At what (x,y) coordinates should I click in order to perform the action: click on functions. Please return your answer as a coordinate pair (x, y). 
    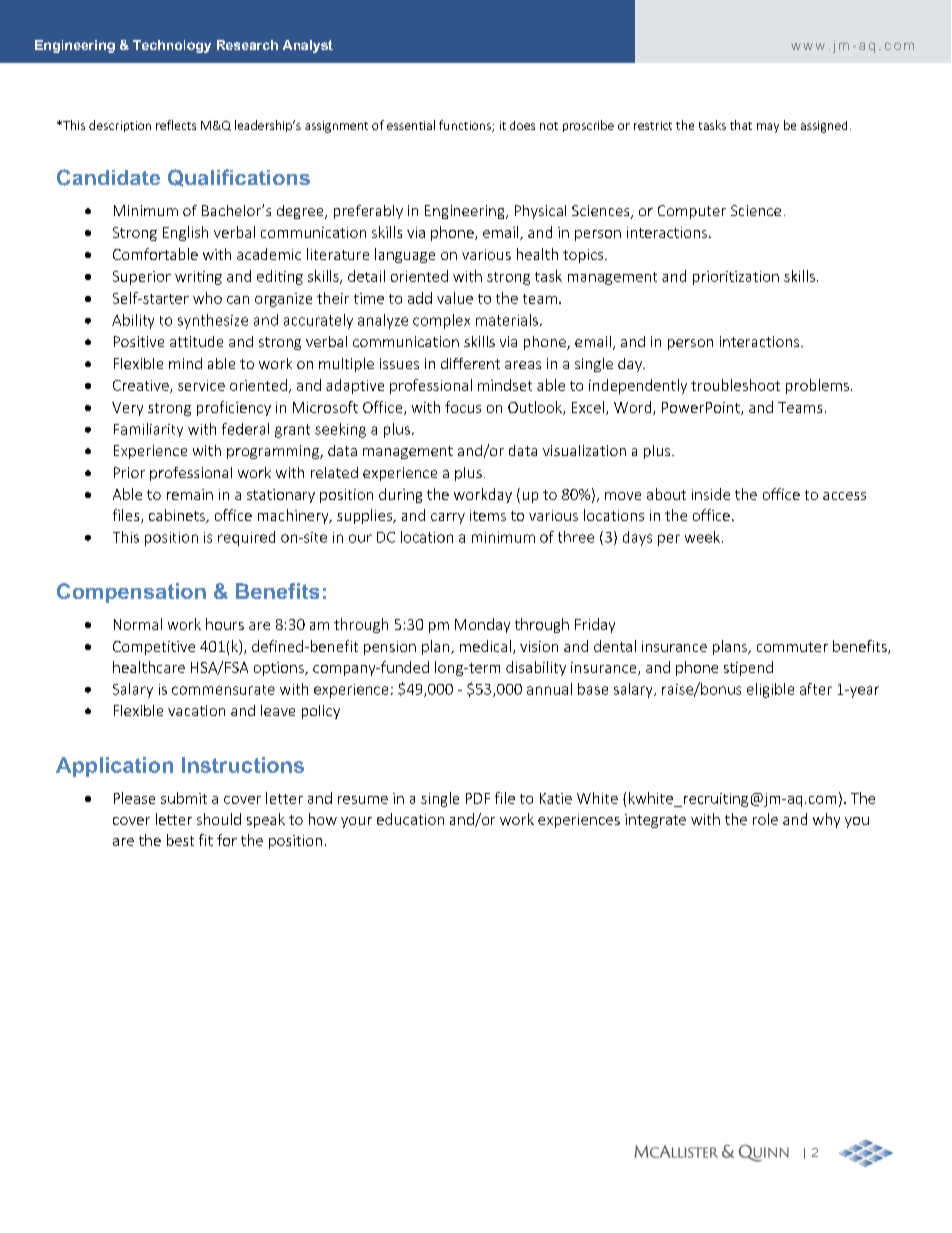
    Looking at the image, I should click on (466, 126).
